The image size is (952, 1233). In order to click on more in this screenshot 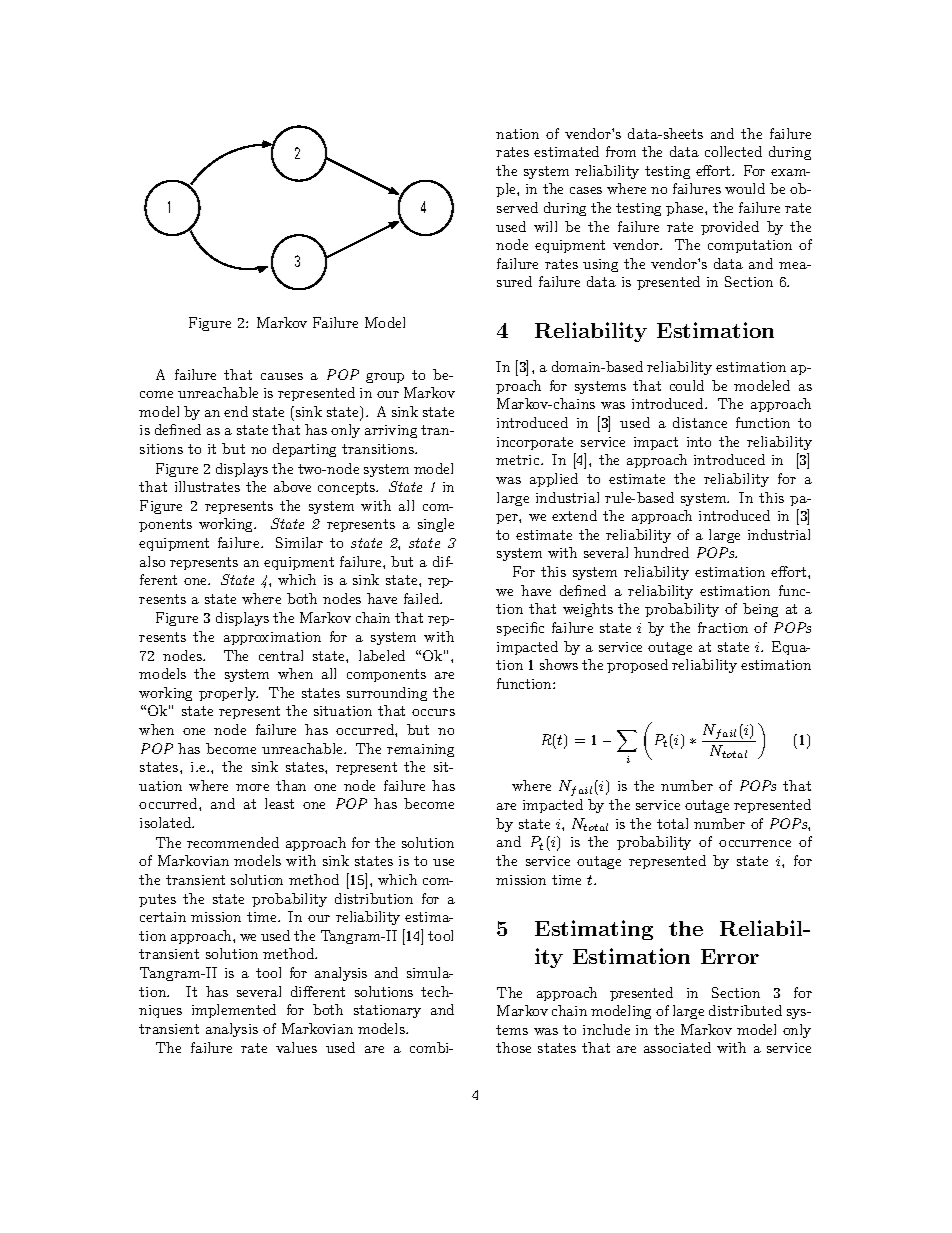, I will do `click(252, 787)`.
